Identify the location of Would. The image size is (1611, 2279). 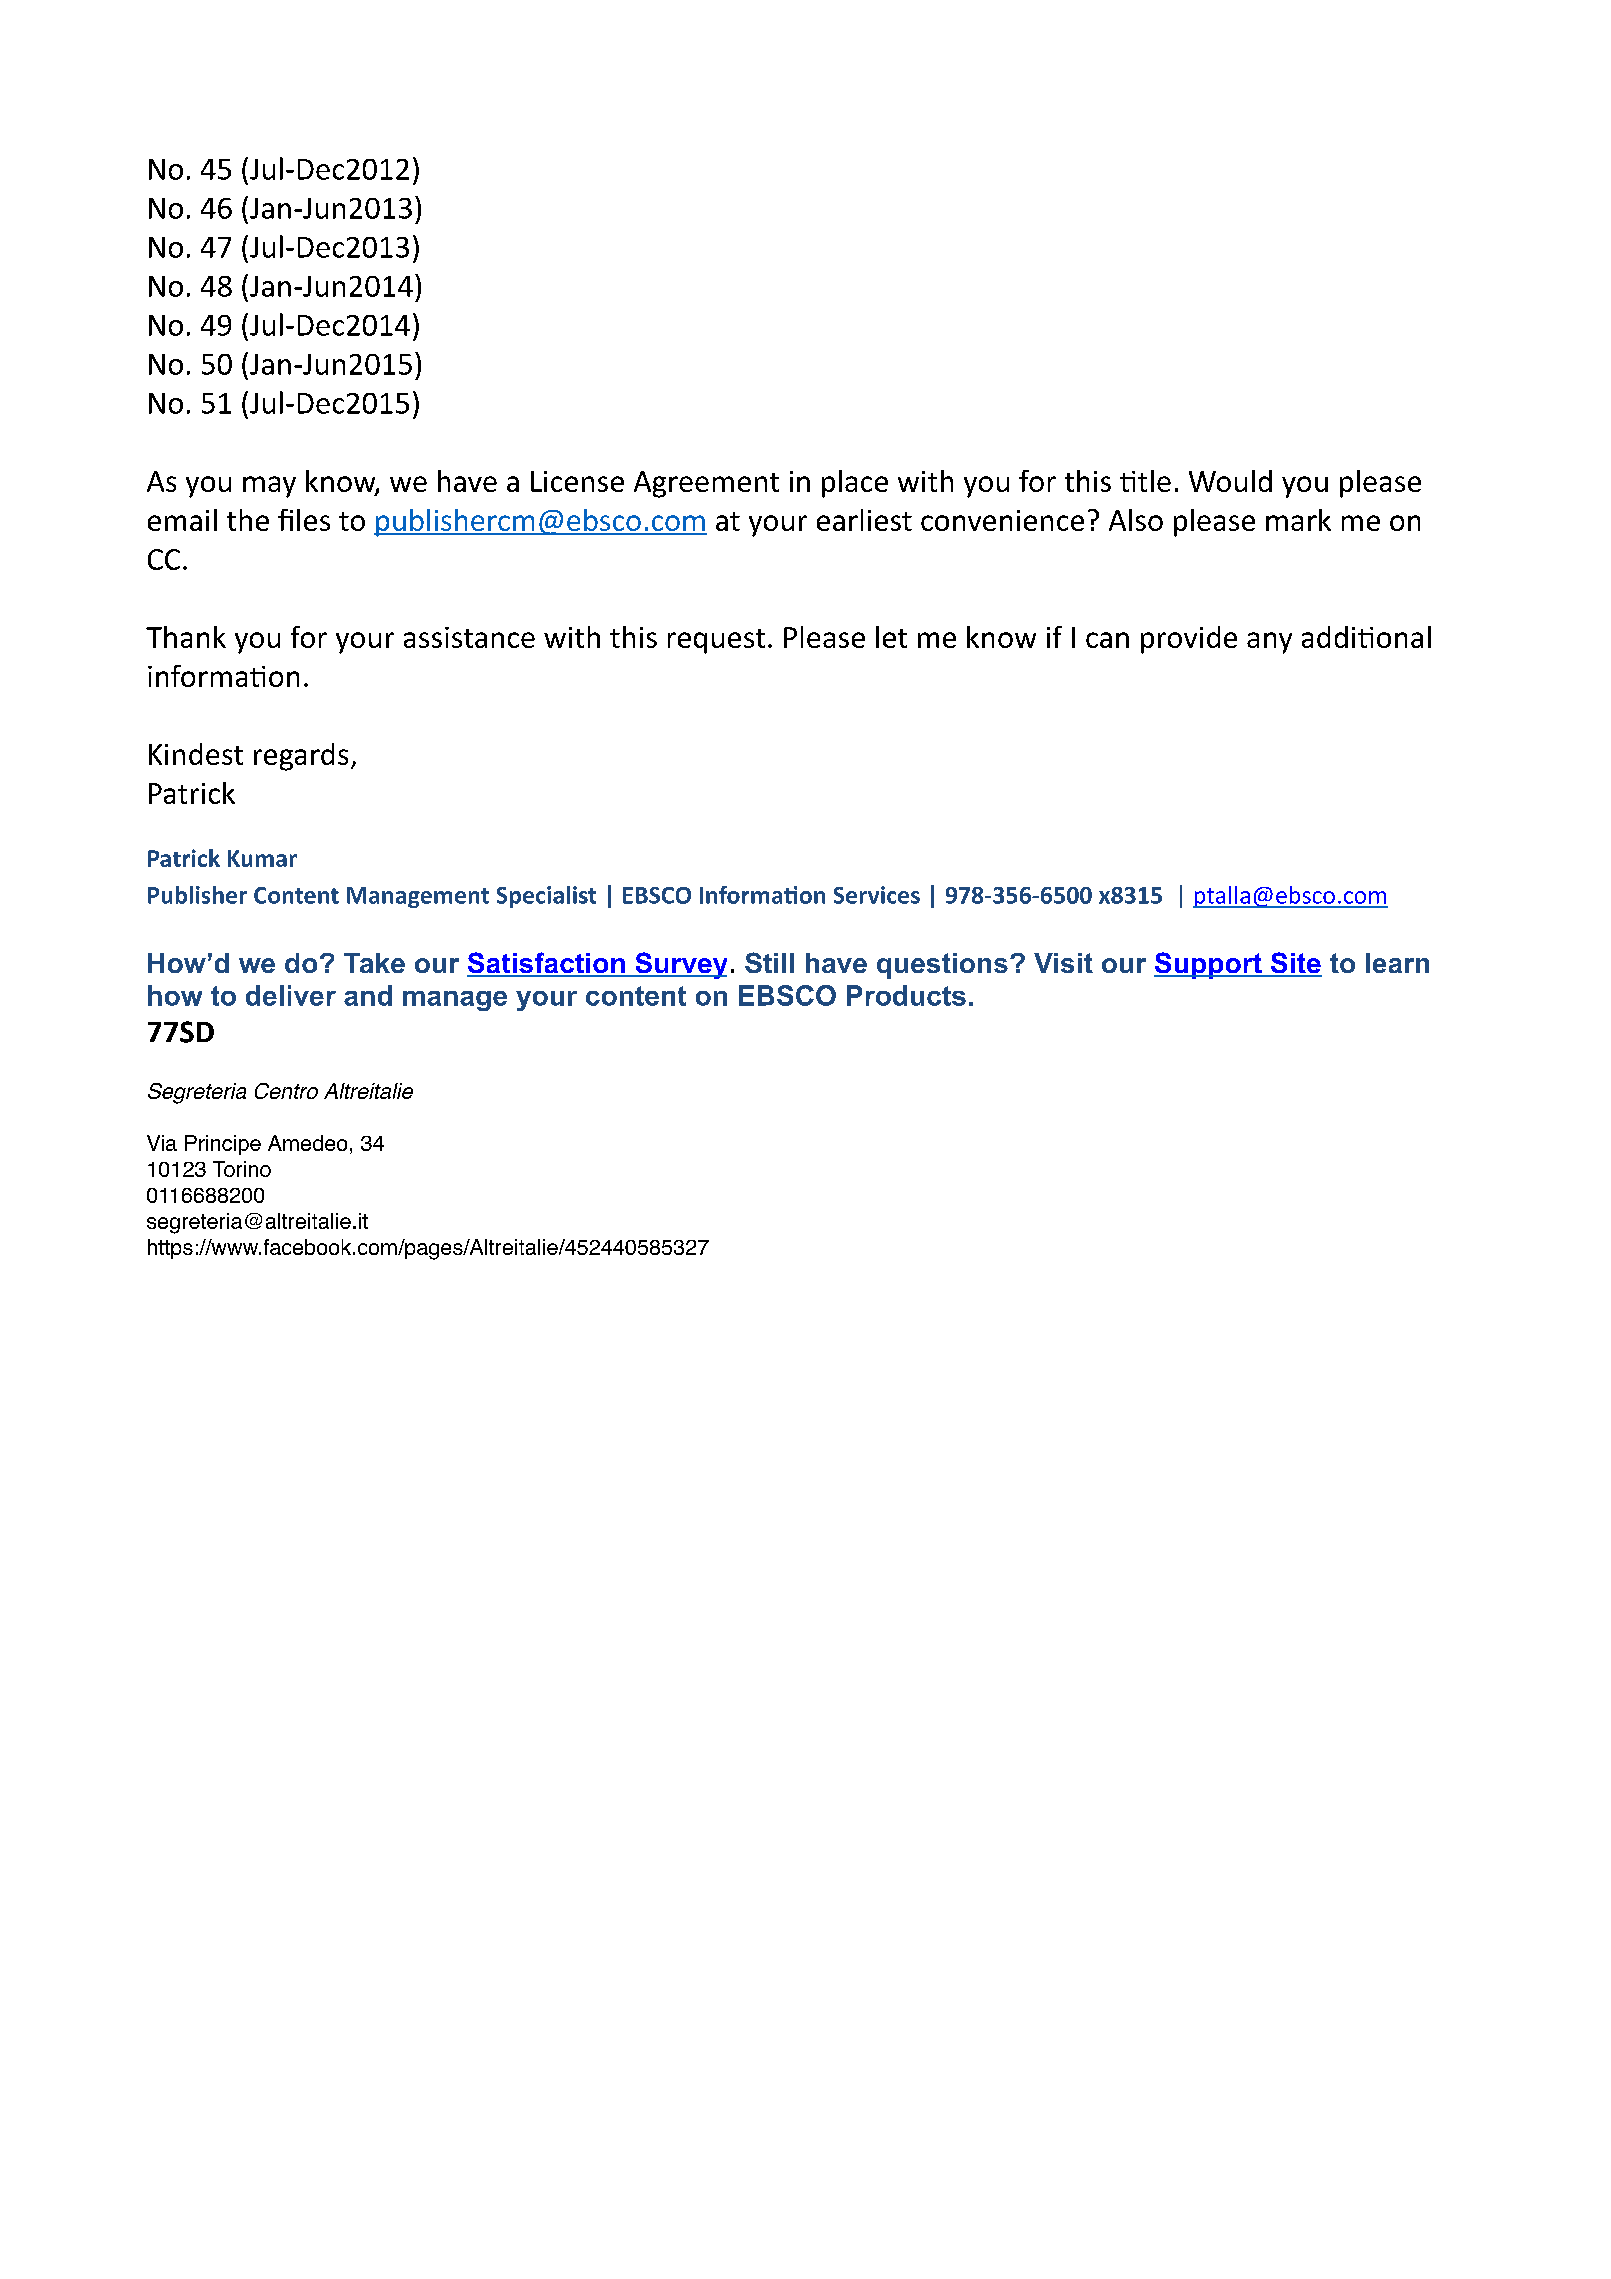
(1230, 481).
